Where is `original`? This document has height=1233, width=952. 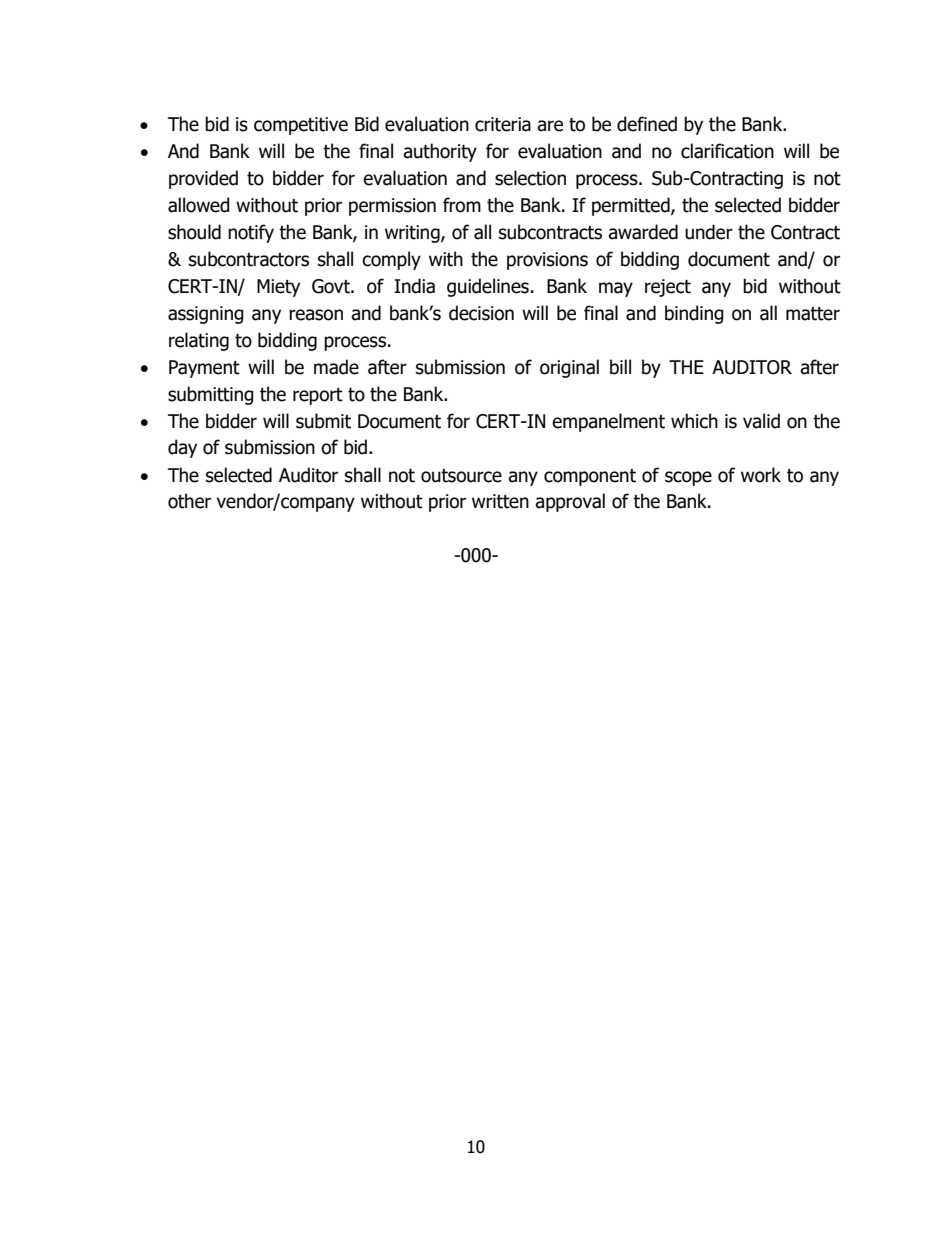 original is located at coordinates (569, 368).
